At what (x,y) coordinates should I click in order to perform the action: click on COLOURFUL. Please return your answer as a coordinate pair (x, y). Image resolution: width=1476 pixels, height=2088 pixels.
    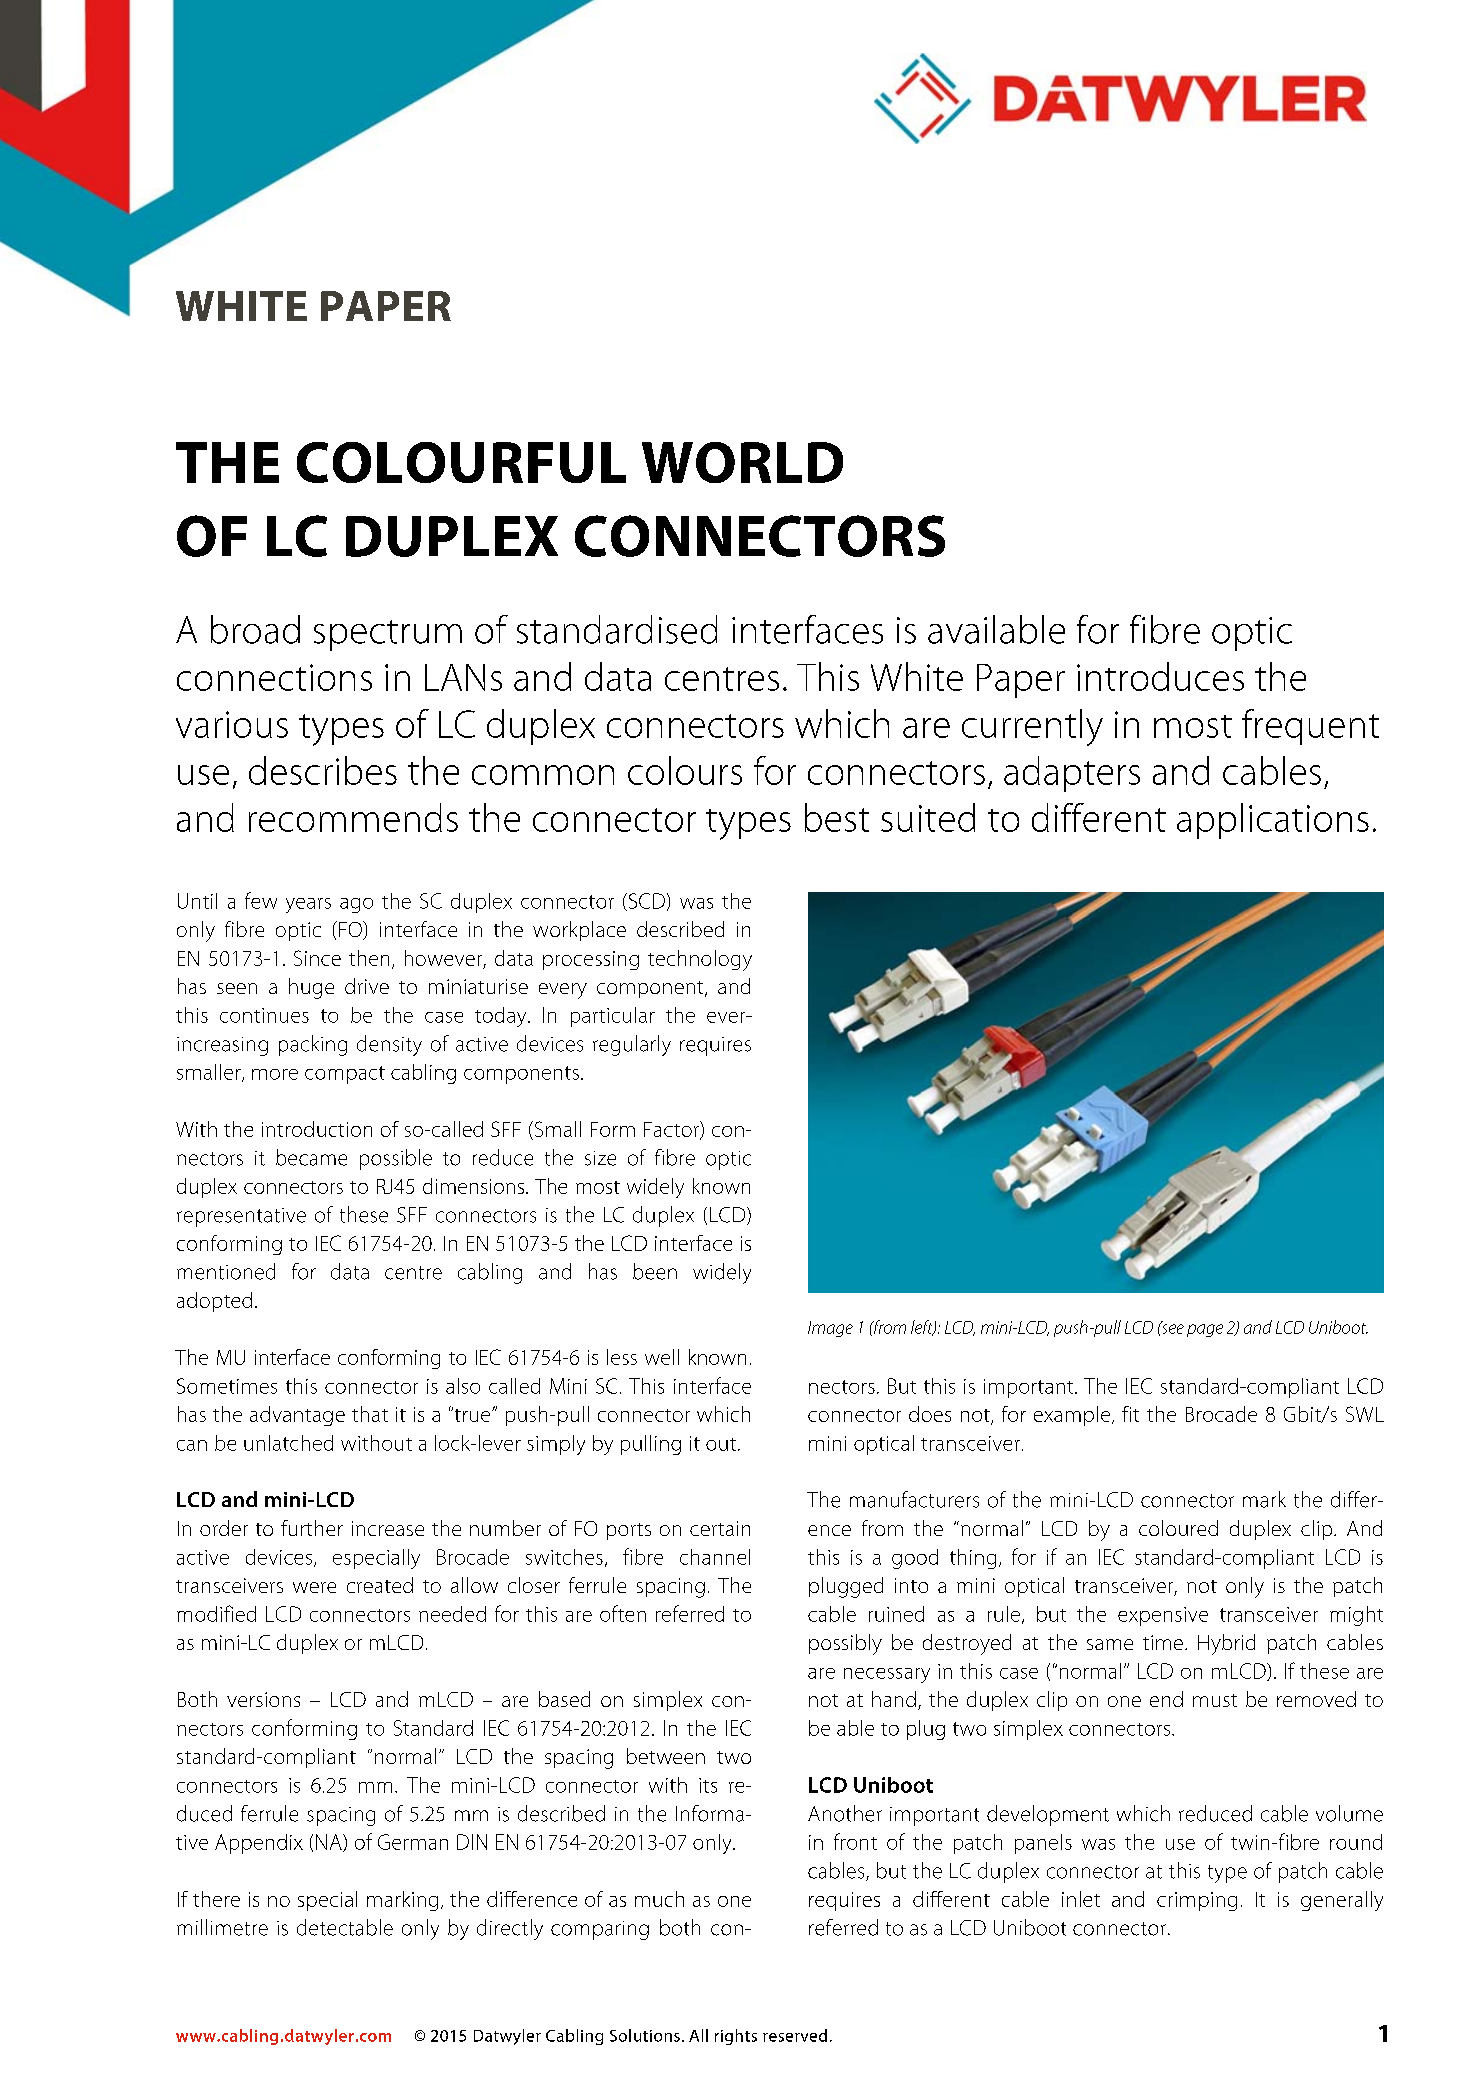
    Looking at the image, I should click on (461, 462).
